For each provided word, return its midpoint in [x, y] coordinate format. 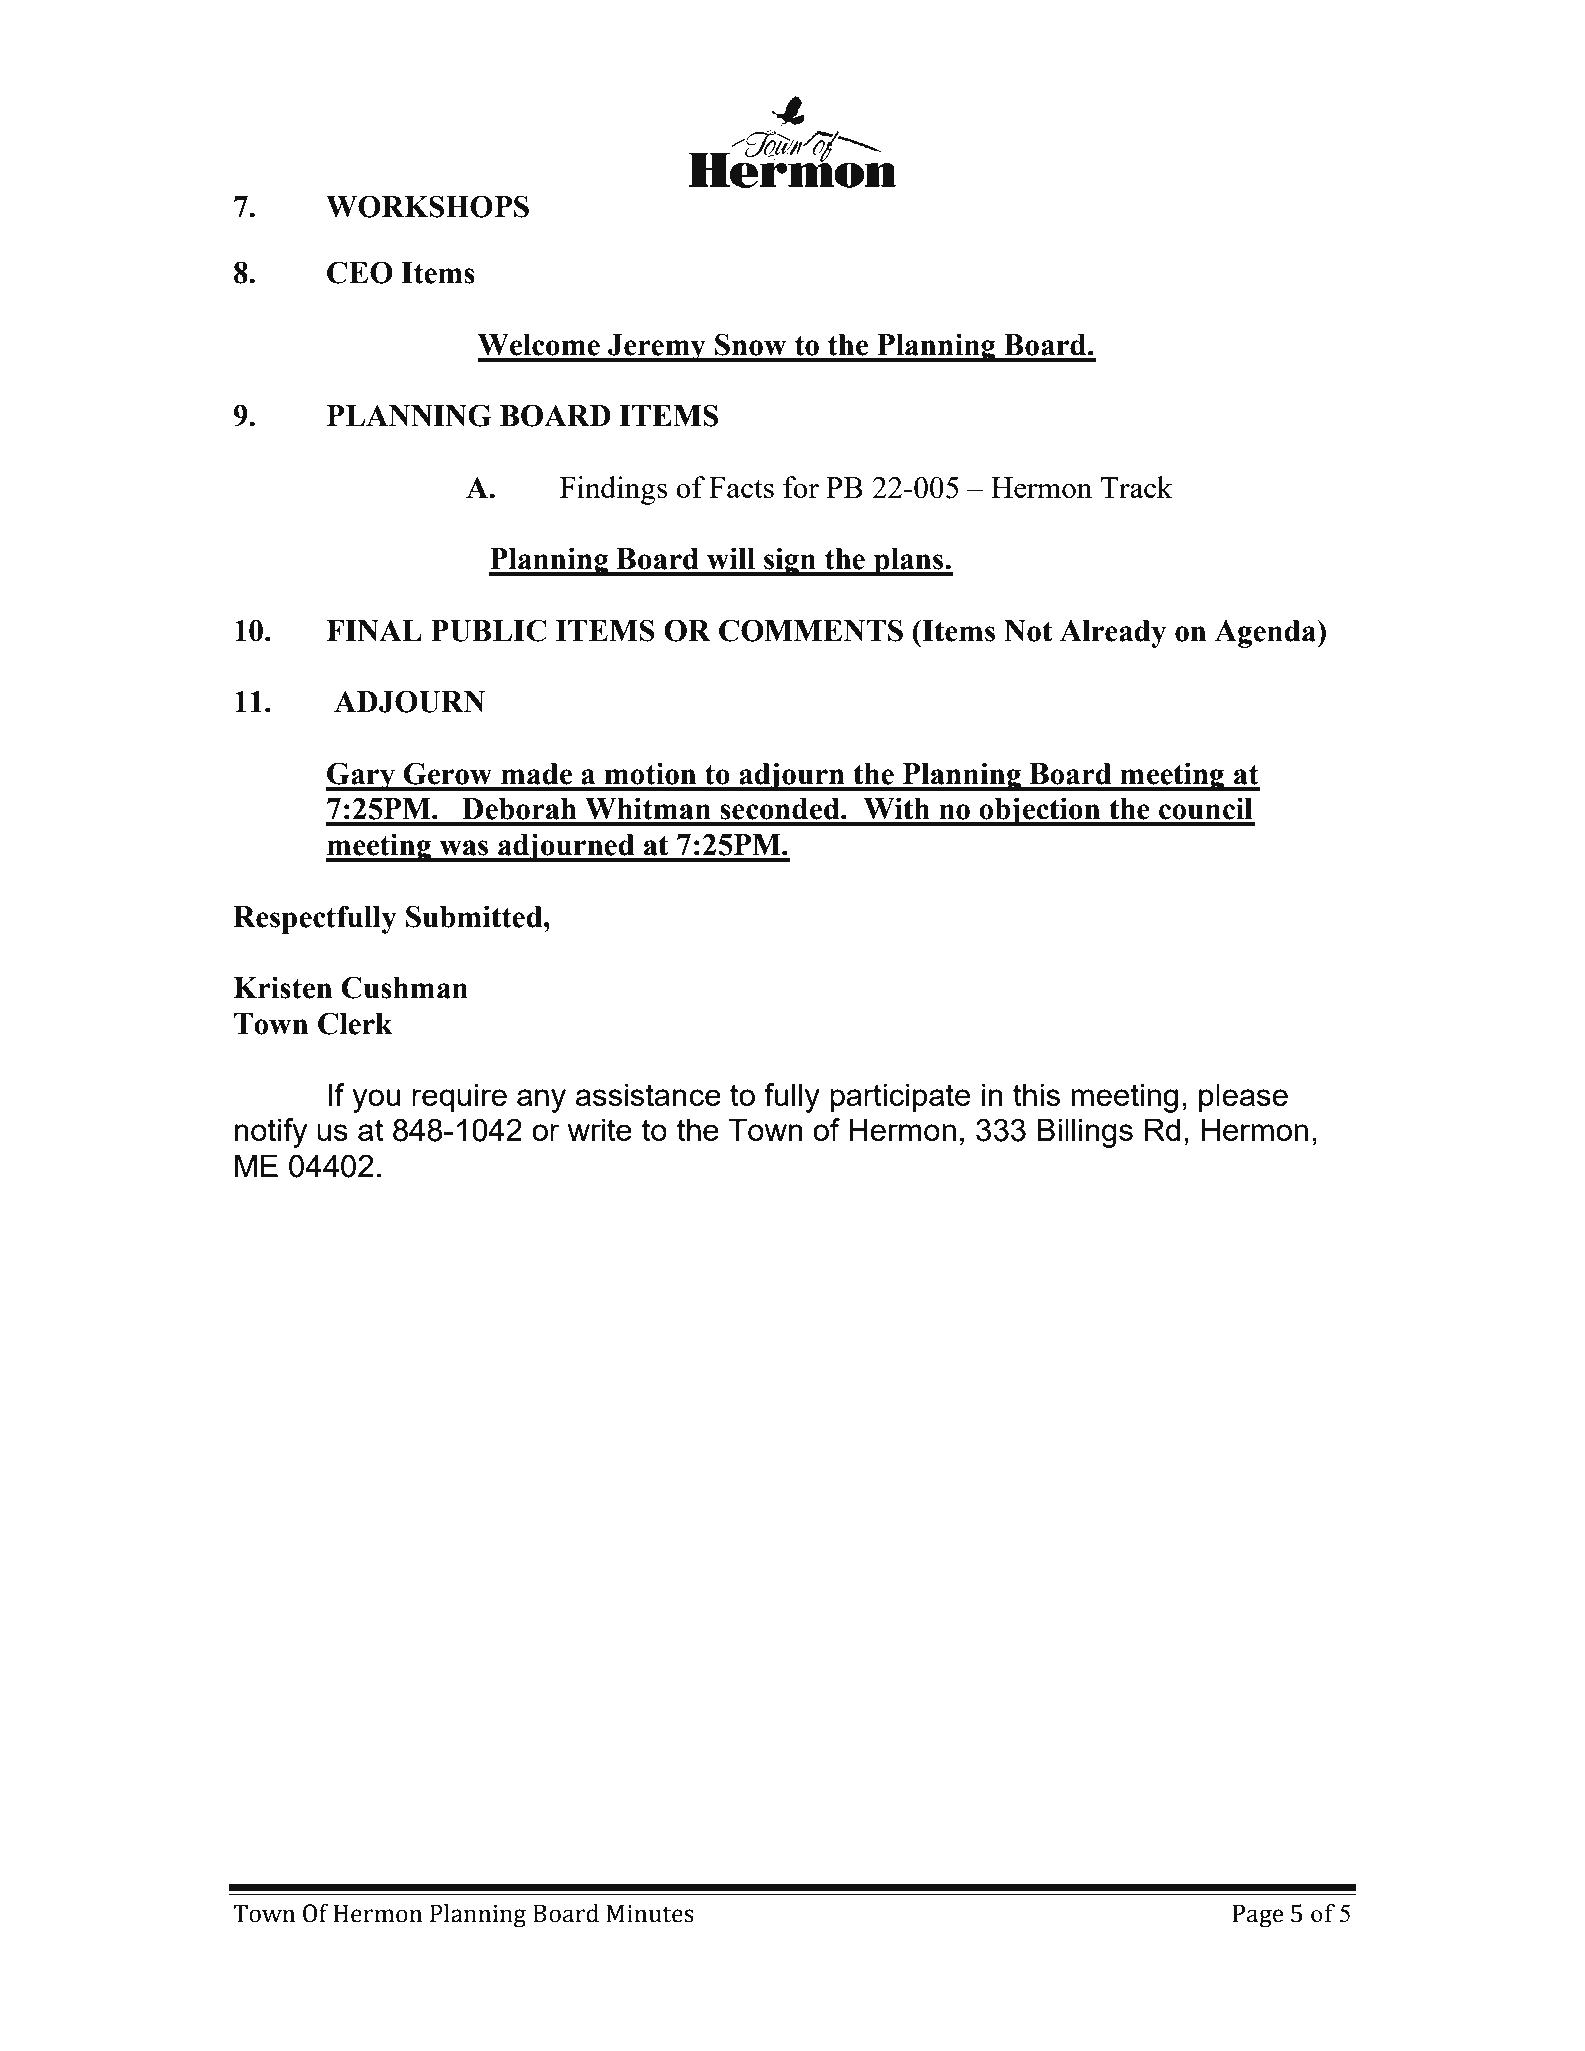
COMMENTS [811, 630]
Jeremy [657, 348]
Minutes [650, 1913]
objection [1040, 811]
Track [1137, 487]
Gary [361, 776]
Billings [1085, 1133]
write [600, 1129]
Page [1258, 1916]
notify [271, 1133]
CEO [360, 272]
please [1243, 1098]
